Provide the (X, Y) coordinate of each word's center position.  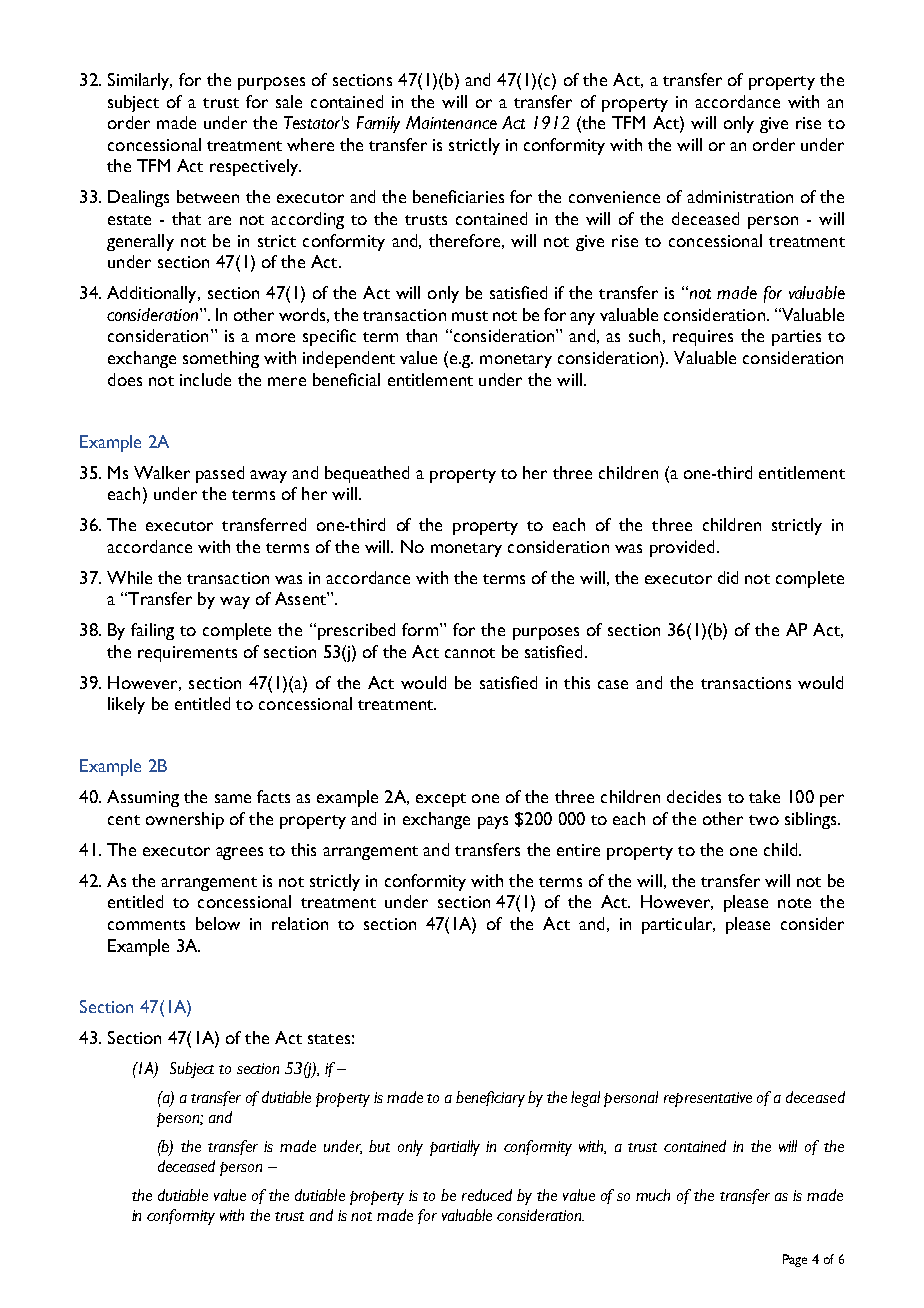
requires (703, 338)
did (728, 577)
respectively (255, 167)
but (379, 1146)
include (205, 379)
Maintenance (451, 122)
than (421, 335)
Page (795, 1260)
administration (740, 196)
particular (678, 925)
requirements (187, 654)
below (218, 923)
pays (493, 822)
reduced (487, 1195)
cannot (470, 653)
